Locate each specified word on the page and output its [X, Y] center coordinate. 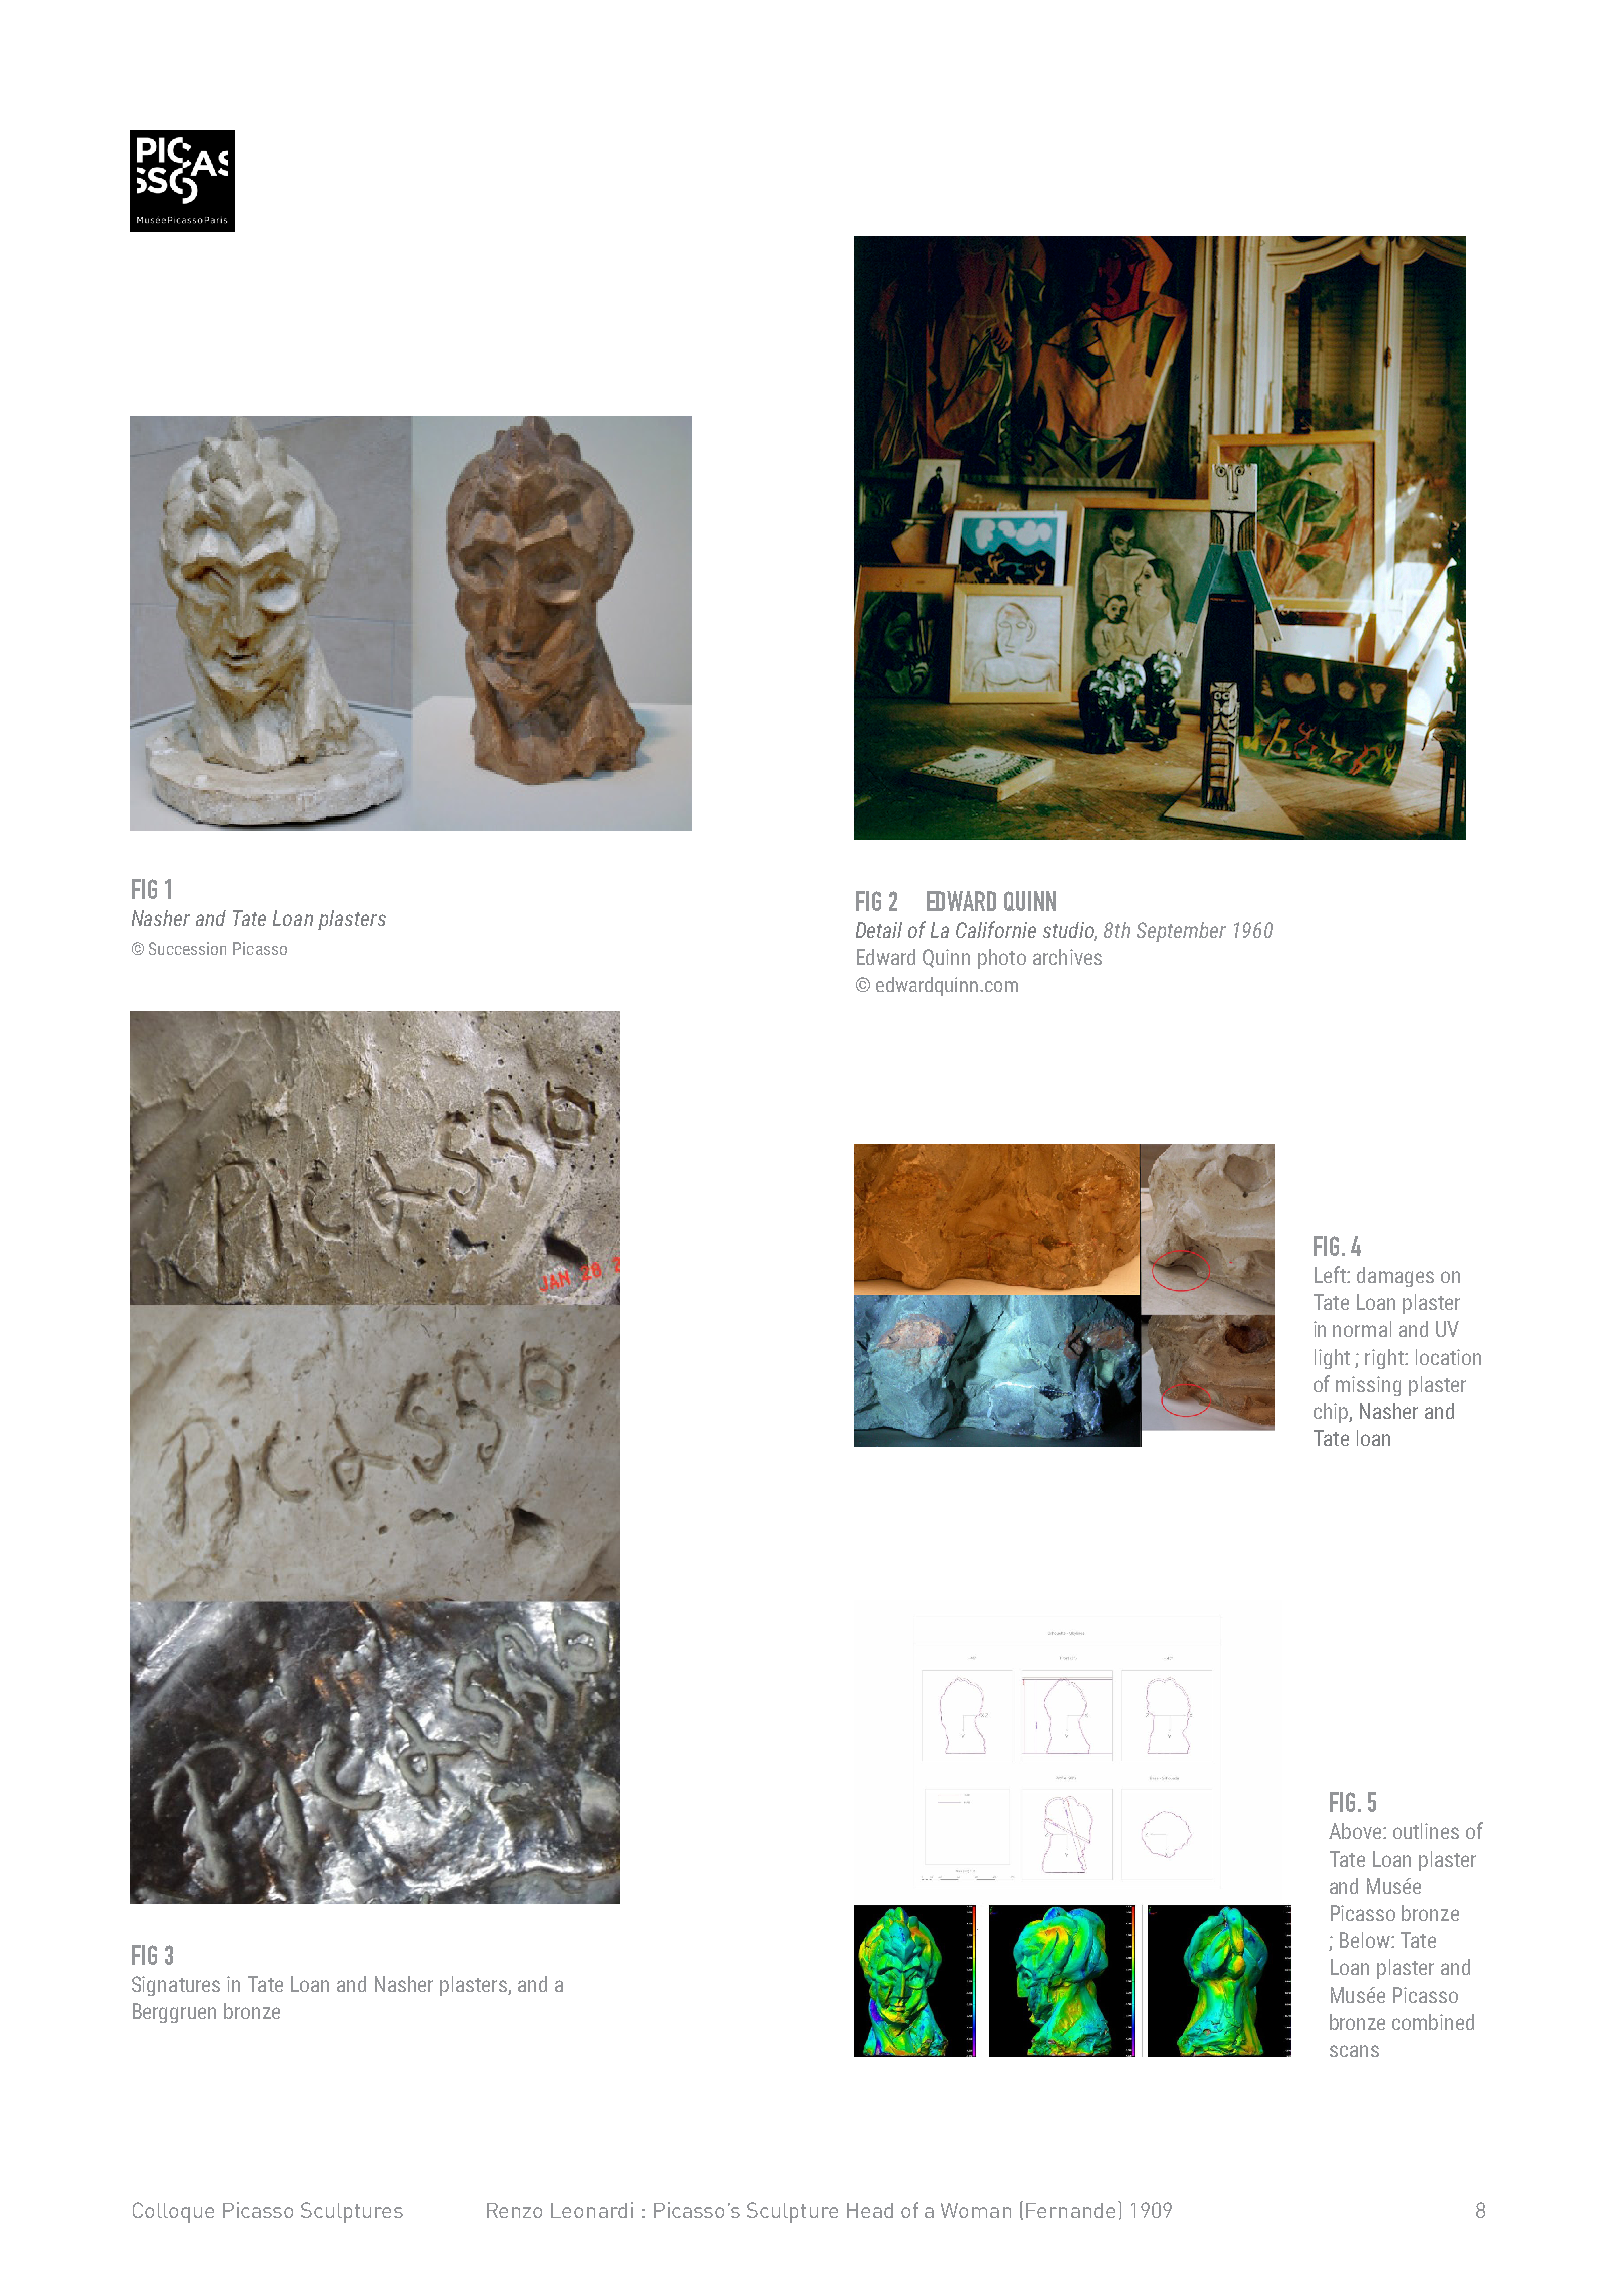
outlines [1426, 1831]
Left [1331, 1274]
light [1332, 1359]
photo [1002, 959]
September [1181, 932]
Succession [187, 948]
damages [1395, 1277]
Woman [976, 2210]
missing [1368, 1386]
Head [870, 2210]
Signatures [176, 1986]
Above [1356, 1831]
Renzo [514, 2210]
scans [1354, 2051]
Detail [879, 930]
